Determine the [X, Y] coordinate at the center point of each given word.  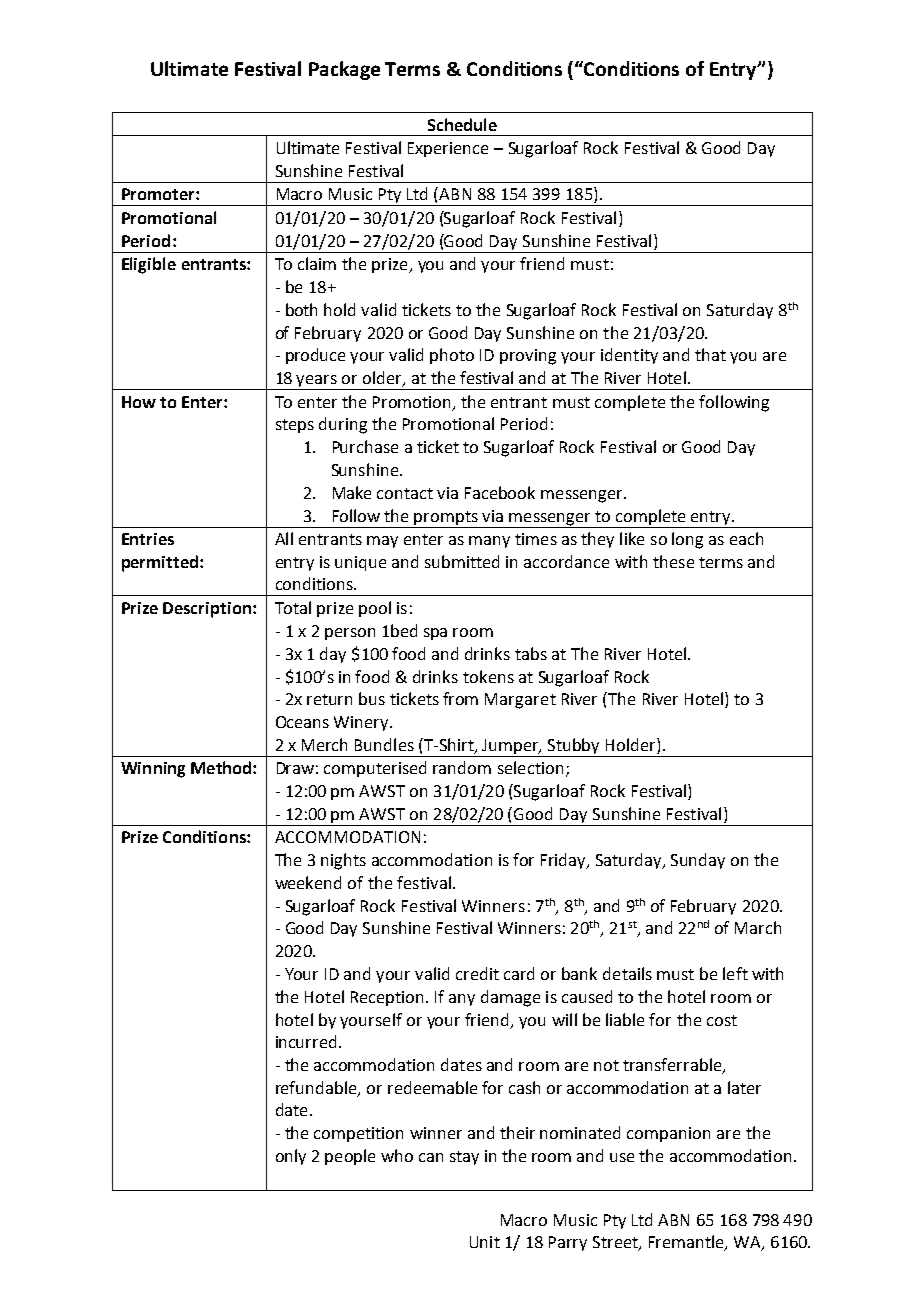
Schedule [462, 124]
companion [668, 1134]
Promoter [159, 194]
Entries [148, 539]
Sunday [698, 861]
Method [221, 767]
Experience [448, 149]
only [291, 1157]
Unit [485, 1242]
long [687, 540]
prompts [446, 518]
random [462, 767]
